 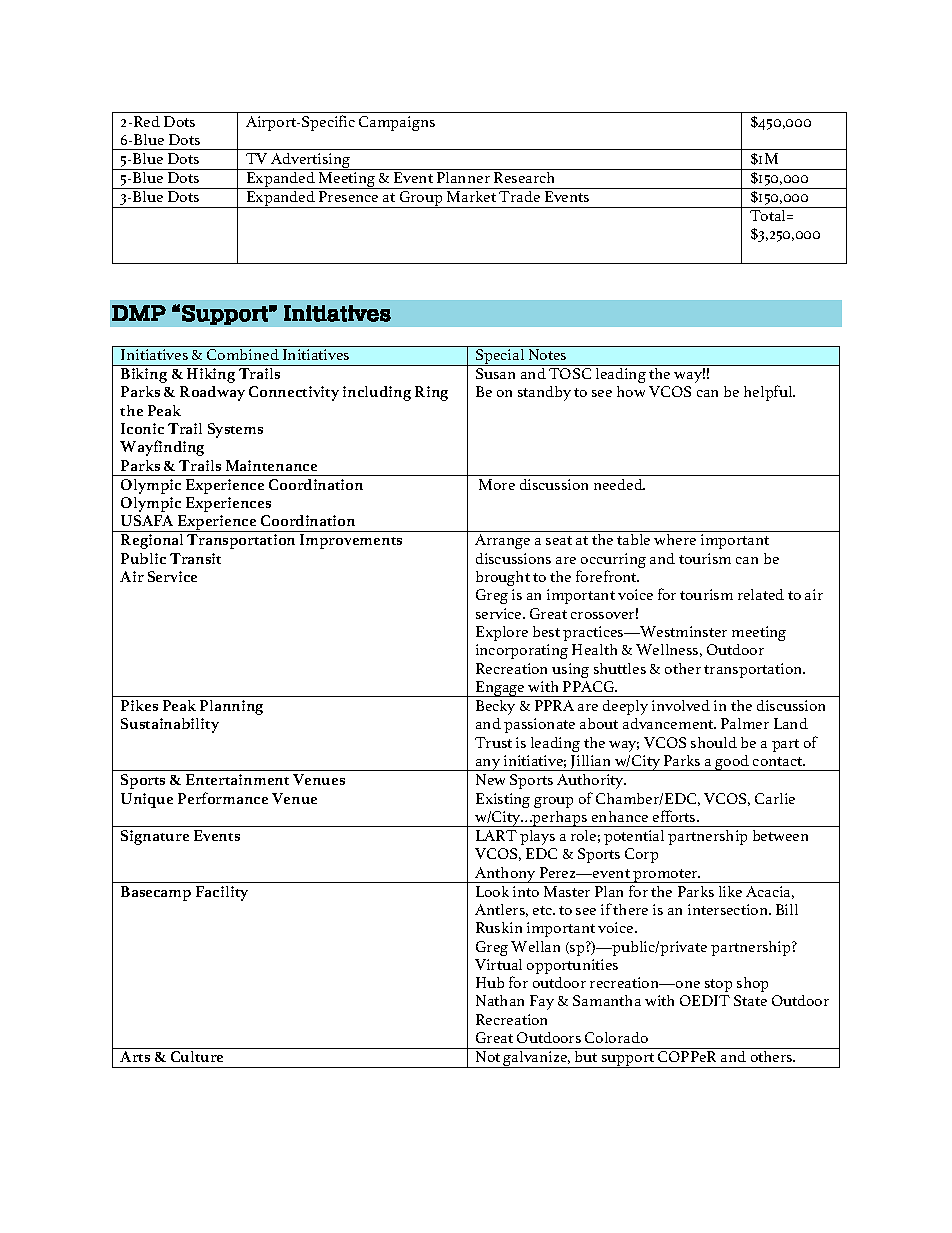 I want to click on helpful, so click(x=769, y=393).
